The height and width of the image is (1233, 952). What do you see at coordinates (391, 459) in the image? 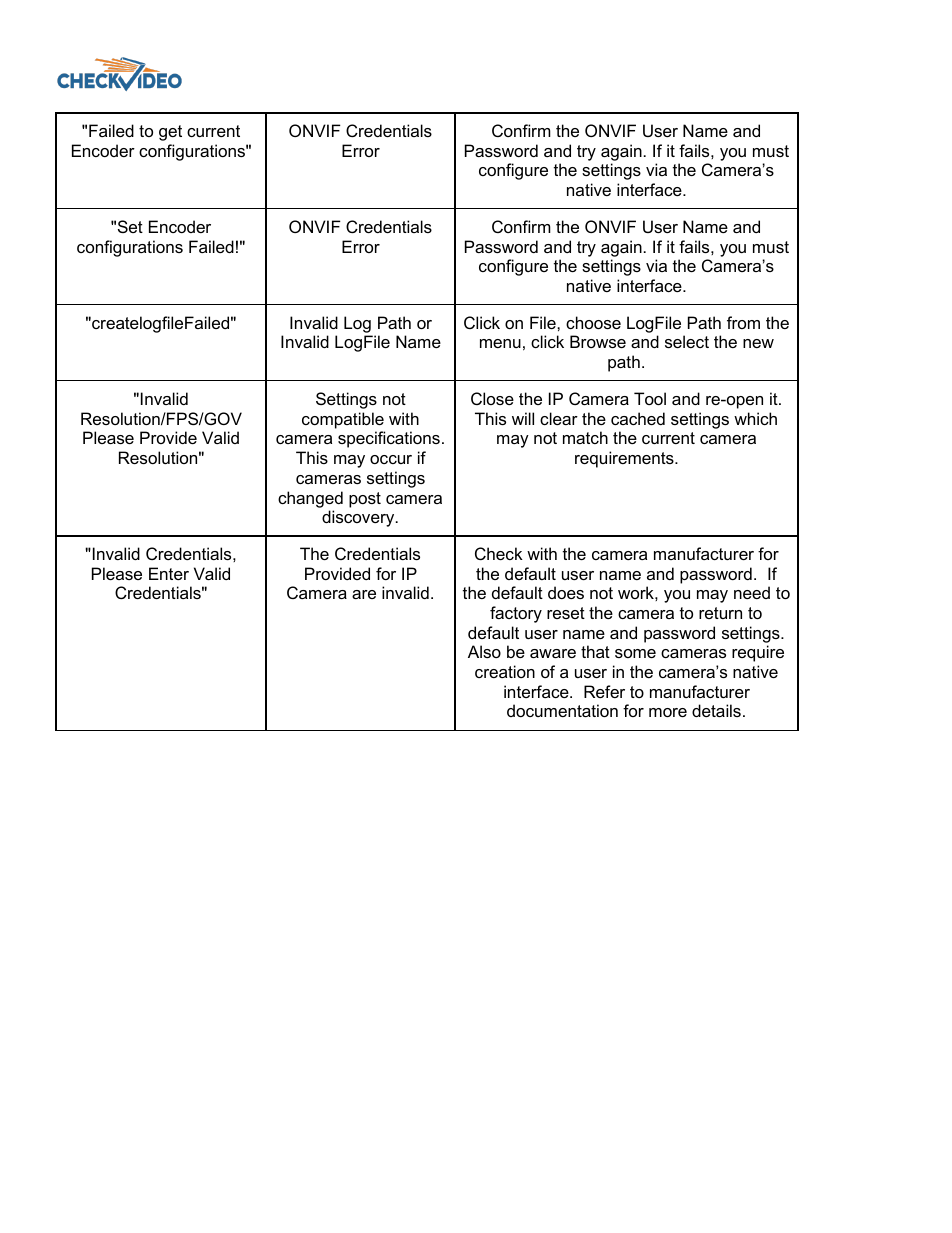
I see `occur` at bounding box center [391, 459].
